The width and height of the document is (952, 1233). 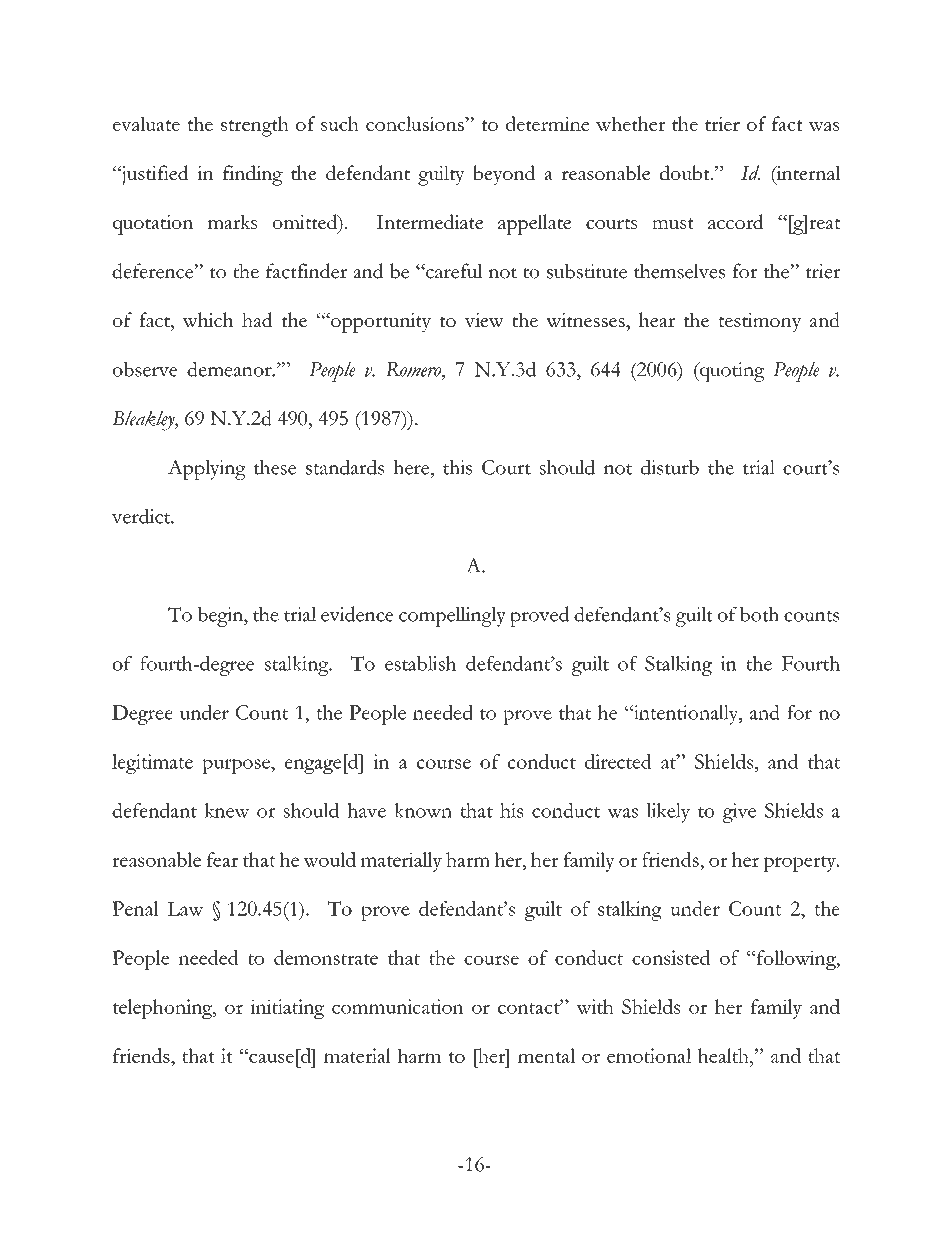 What do you see at coordinates (686, 173) in the document?
I see `doubt` at bounding box center [686, 173].
